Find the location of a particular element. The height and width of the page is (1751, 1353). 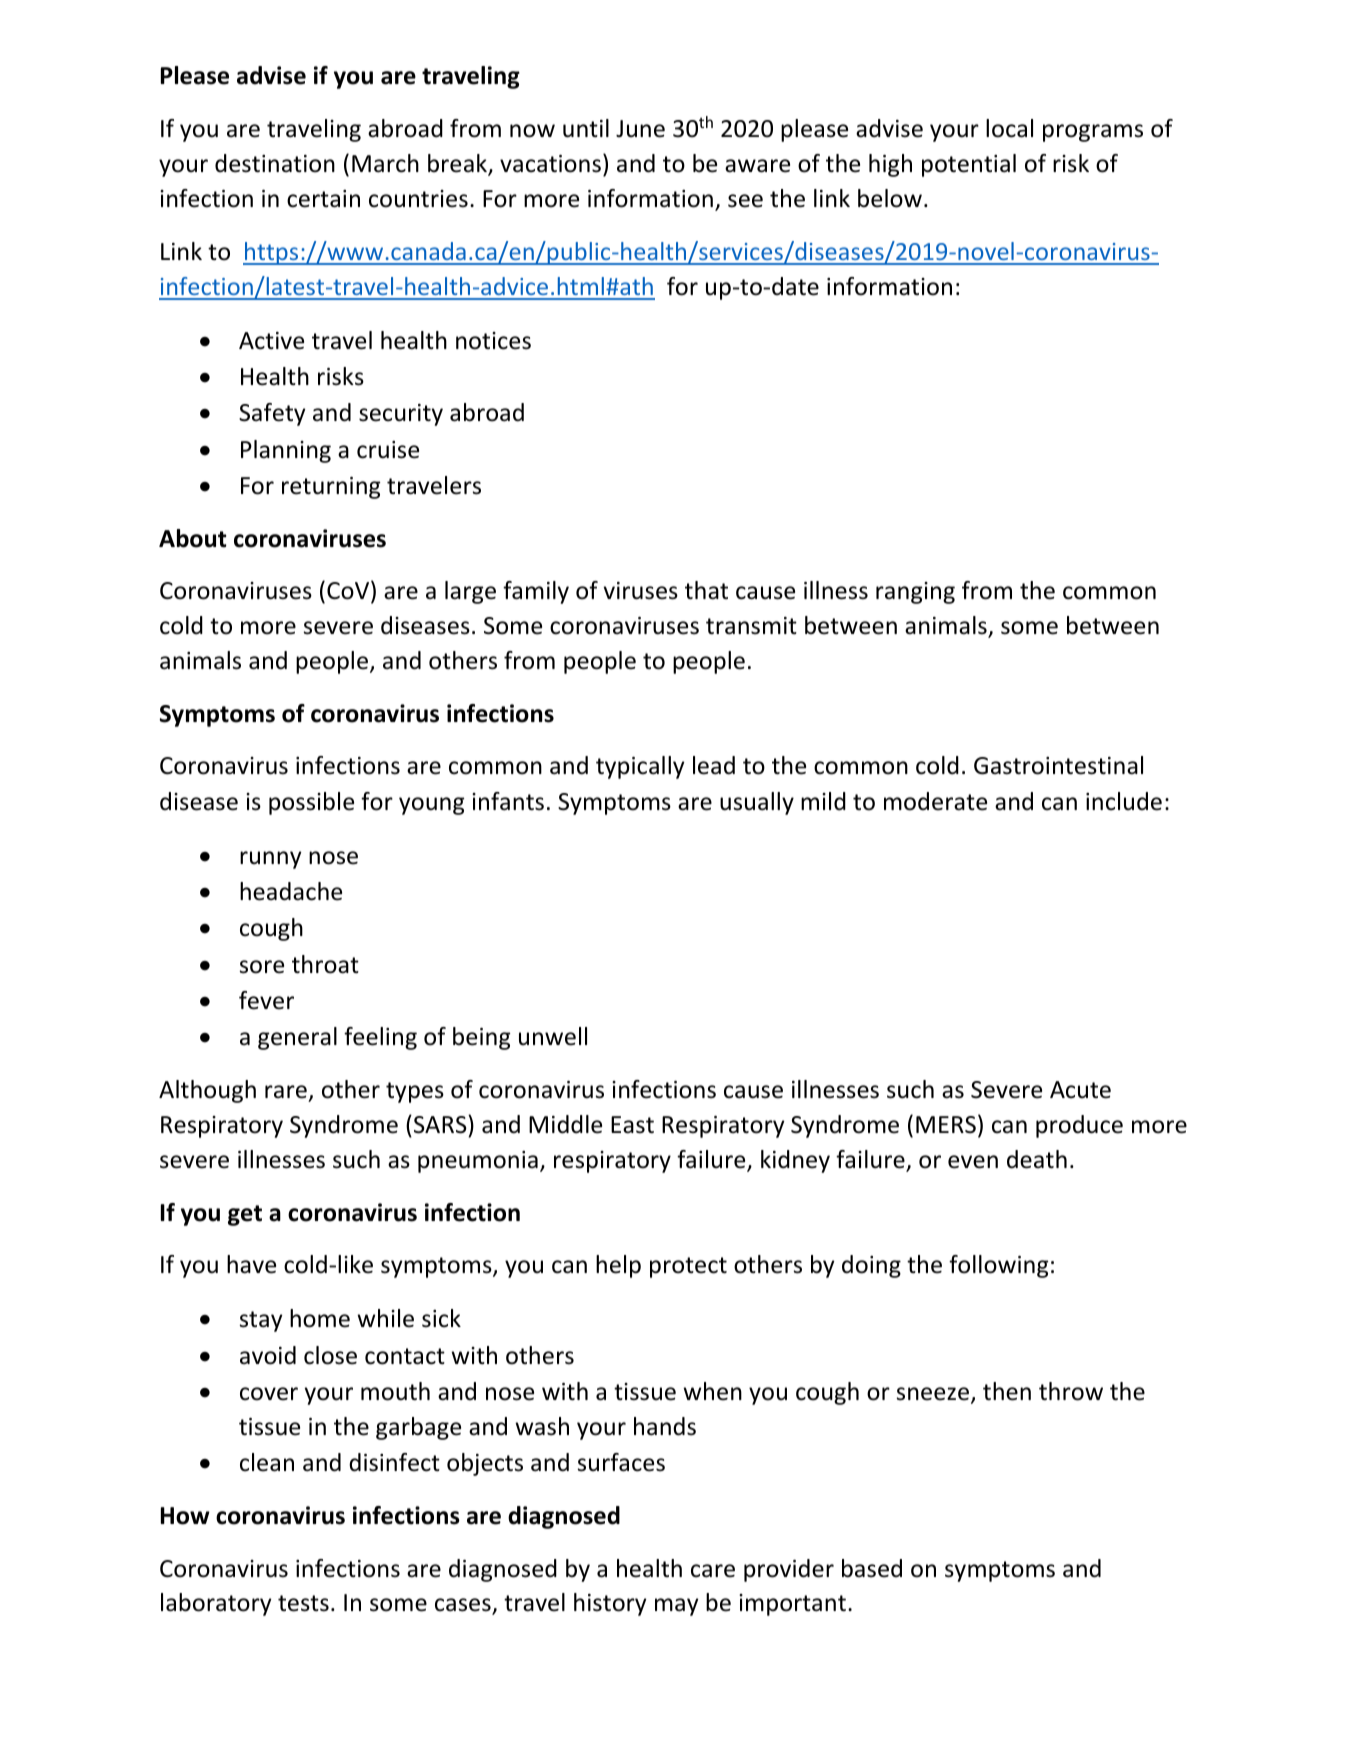

care is located at coordinates (713, 1571).
